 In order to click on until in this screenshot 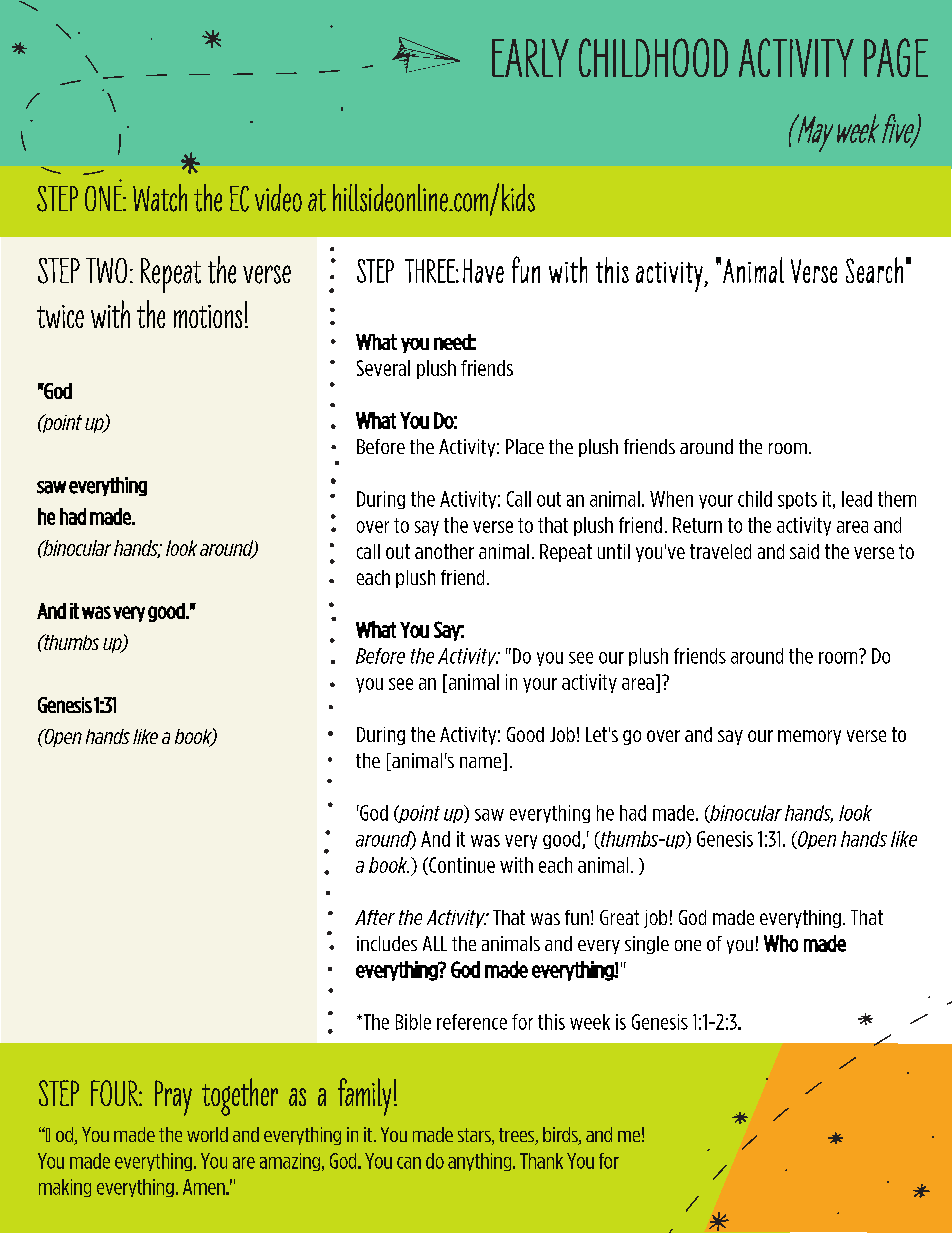, I will do `click(614, 551)`.
